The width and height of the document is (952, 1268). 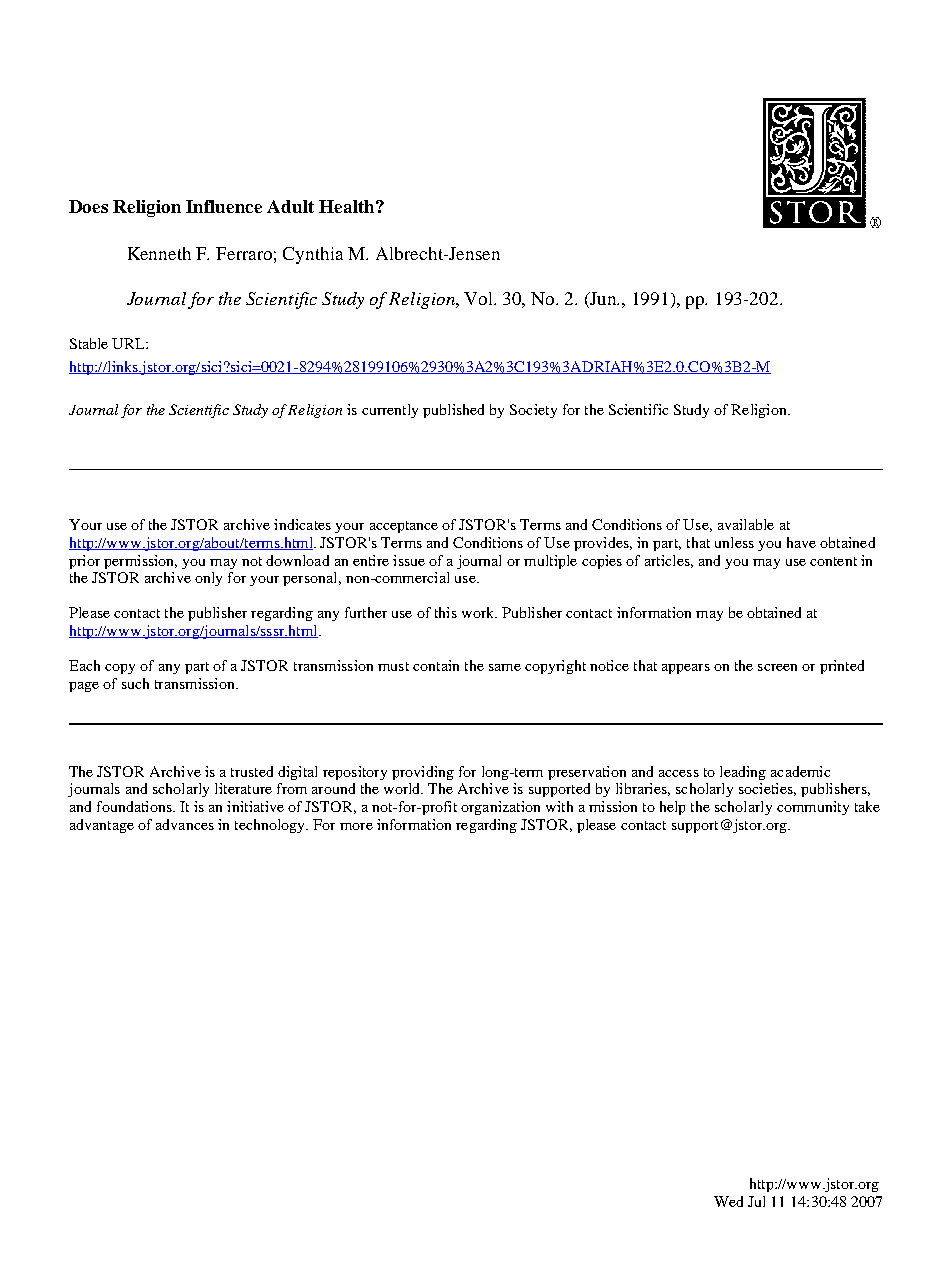 What do you see at coordinates (185, 824) in the document?
I see `advances` at bounding box center [185, 824].
